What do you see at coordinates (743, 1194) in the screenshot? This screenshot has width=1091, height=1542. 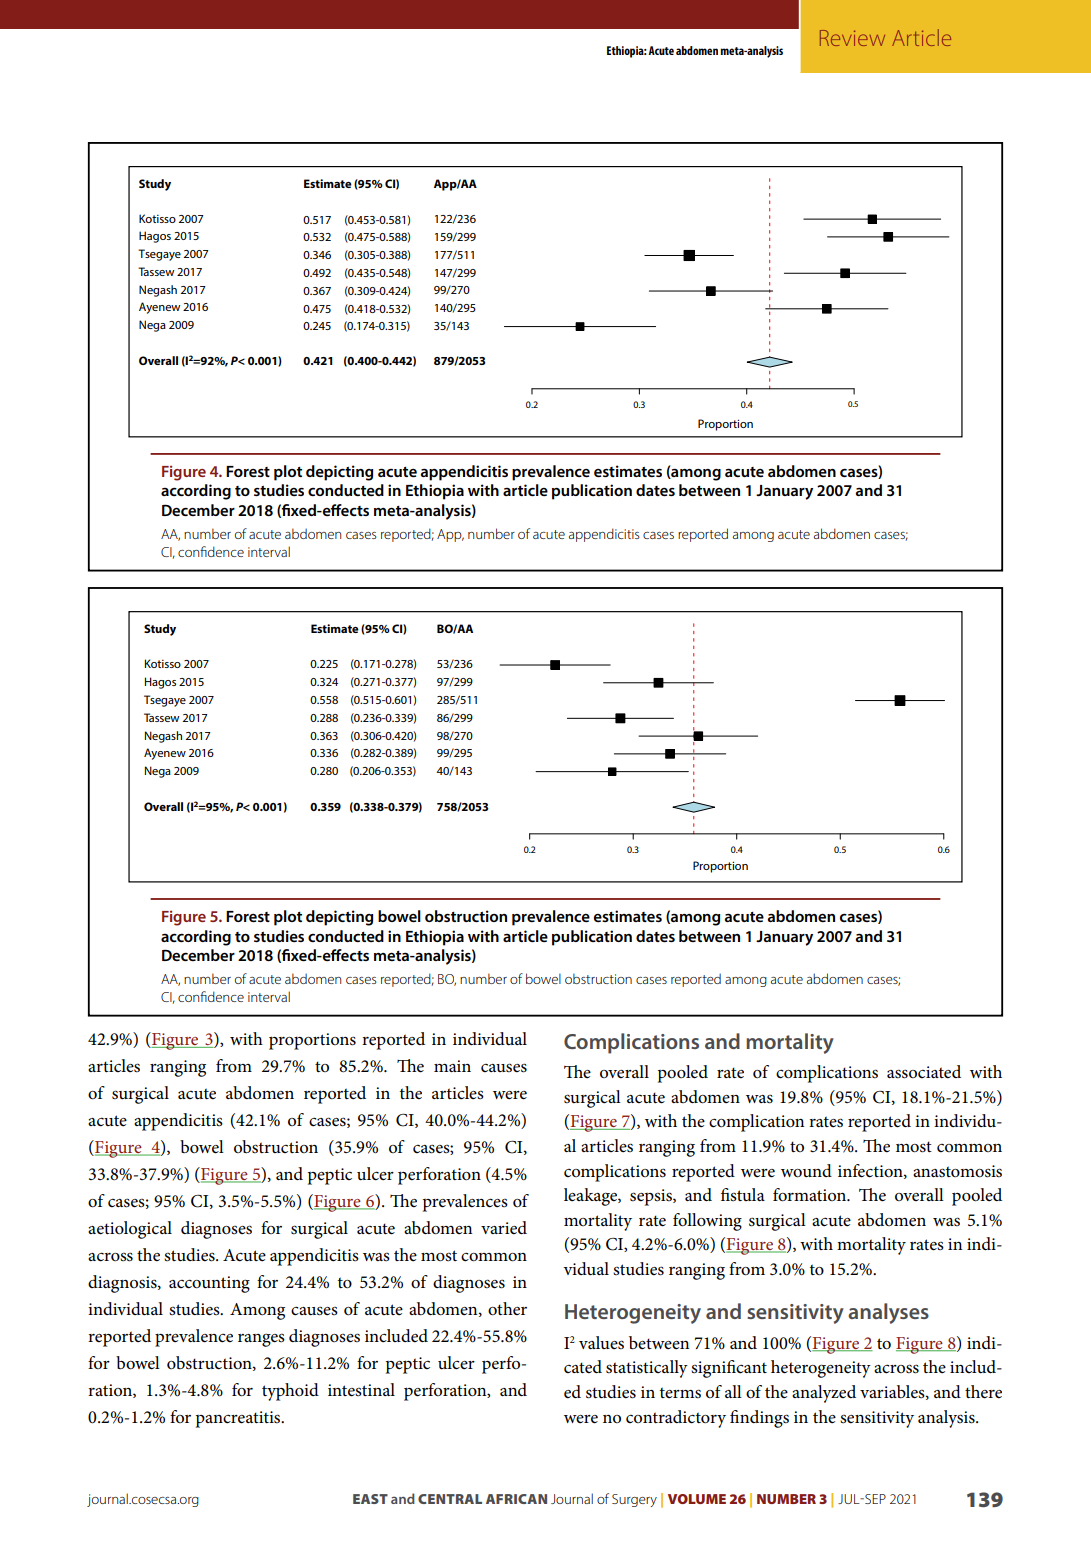 I see `fistula` at bounding box center [743, 1194].
